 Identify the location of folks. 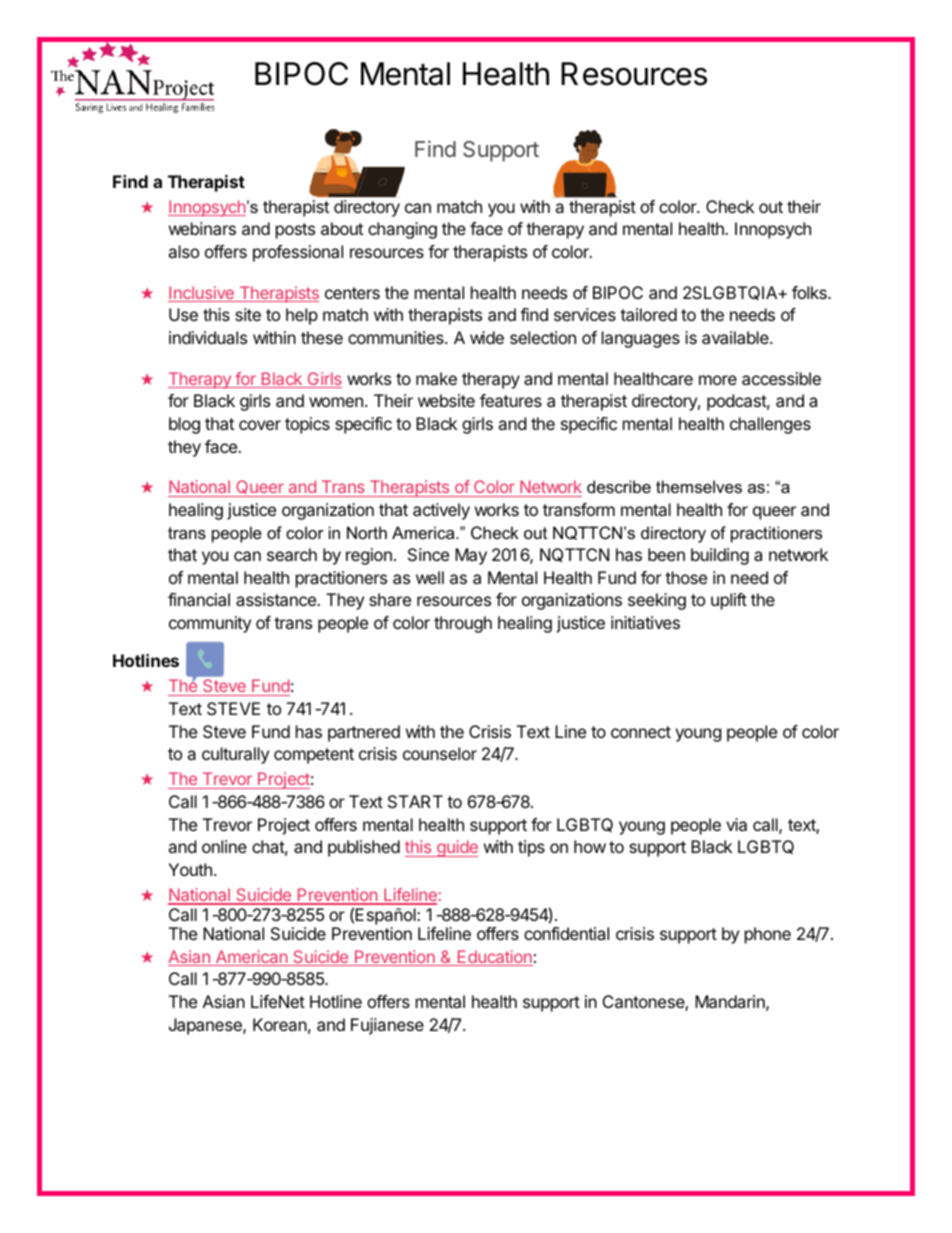
(810, 292).
